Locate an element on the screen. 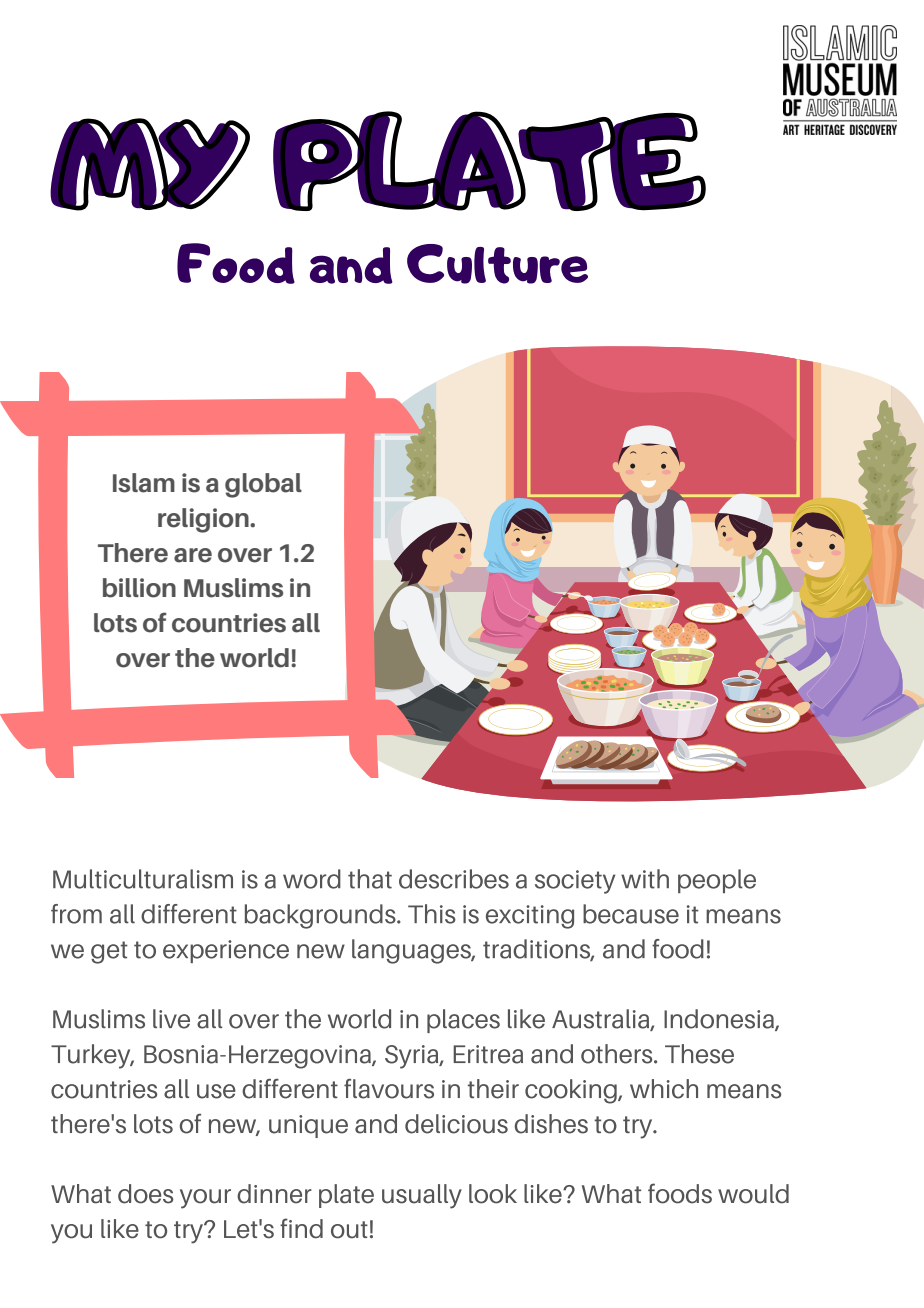  Culture is located at coordinates (497, 264).
